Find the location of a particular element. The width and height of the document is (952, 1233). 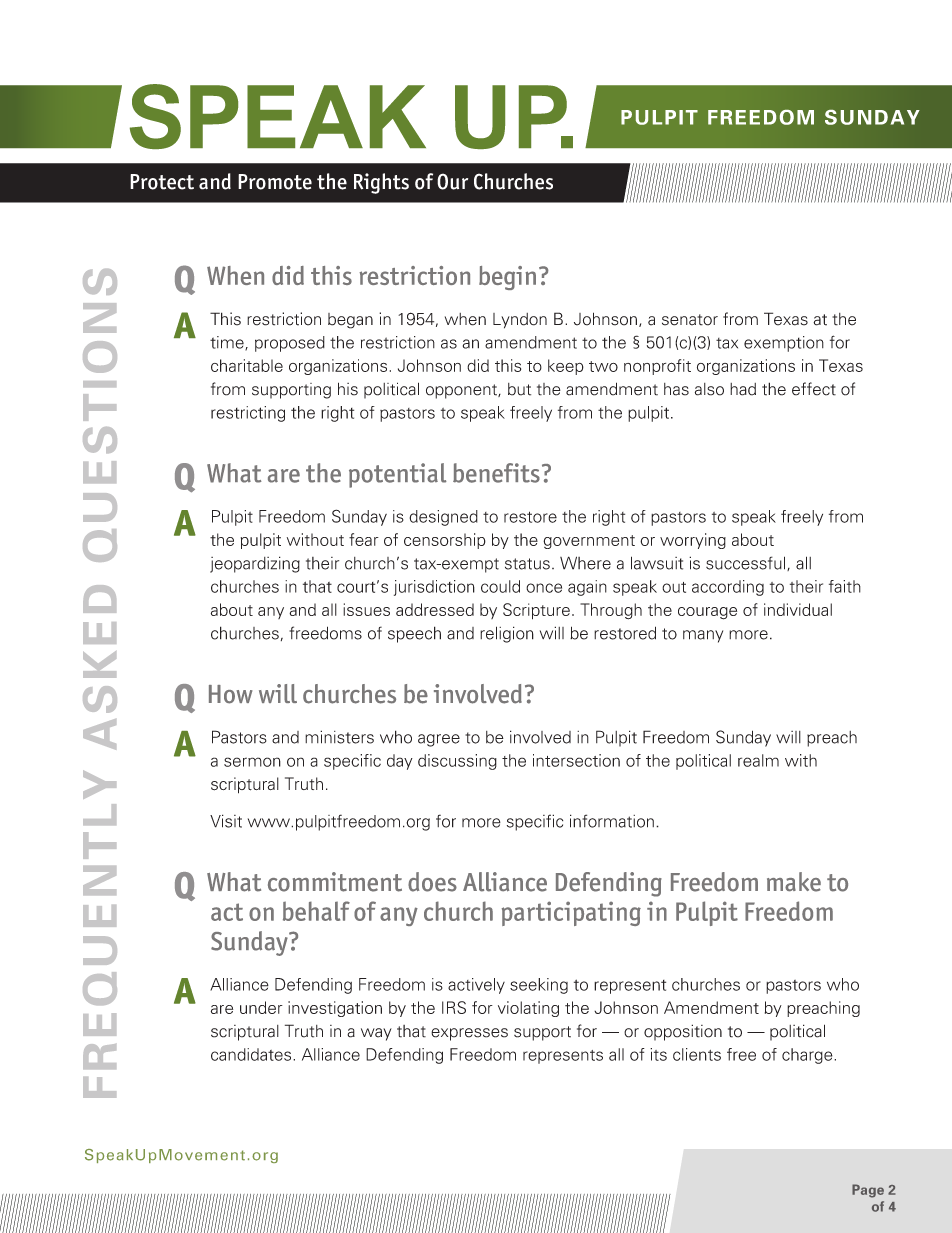

Promote is located at coordinates (275, 182).
